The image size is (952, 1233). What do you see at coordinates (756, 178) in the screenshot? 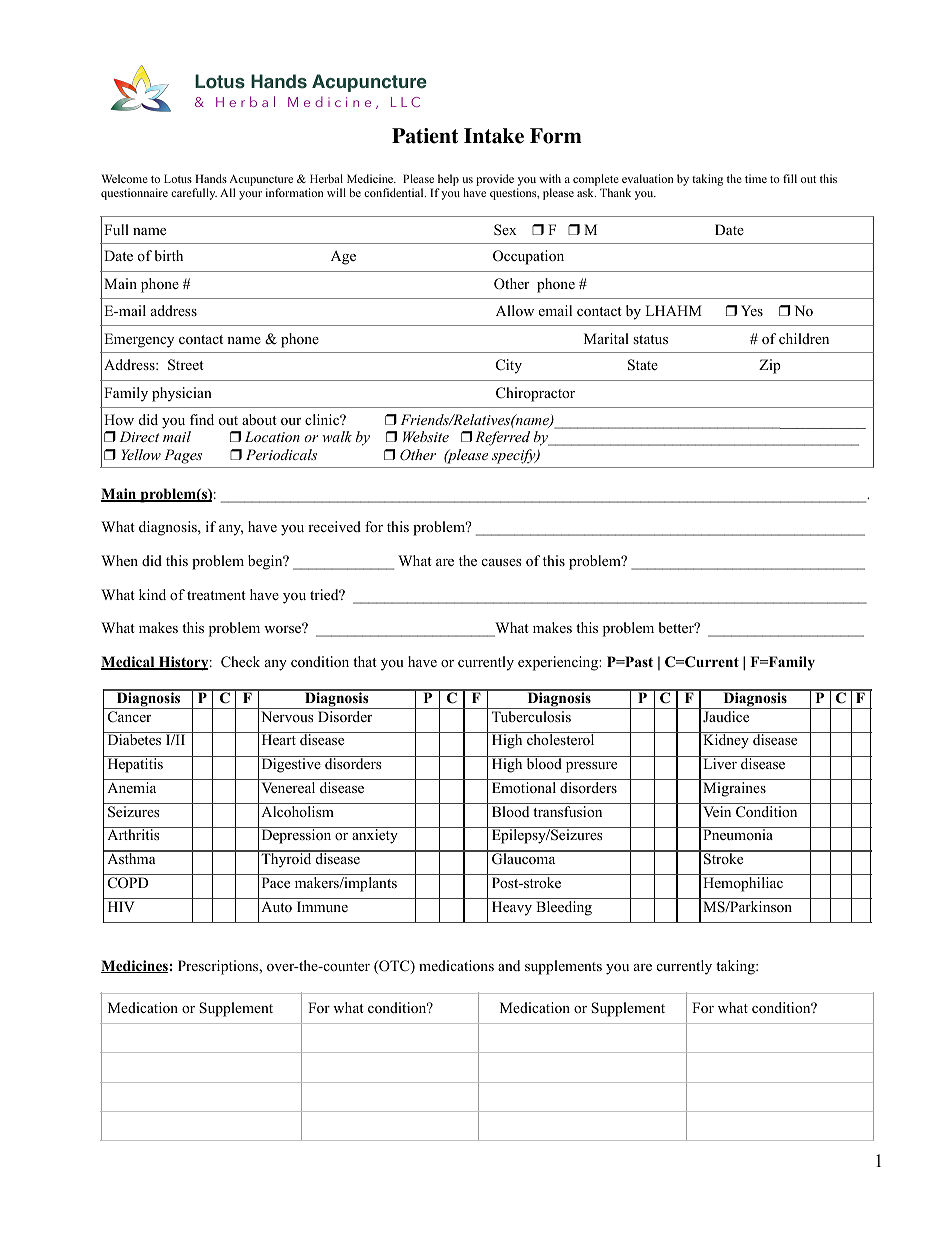
I see `time` at bounding box center [756, 178].
